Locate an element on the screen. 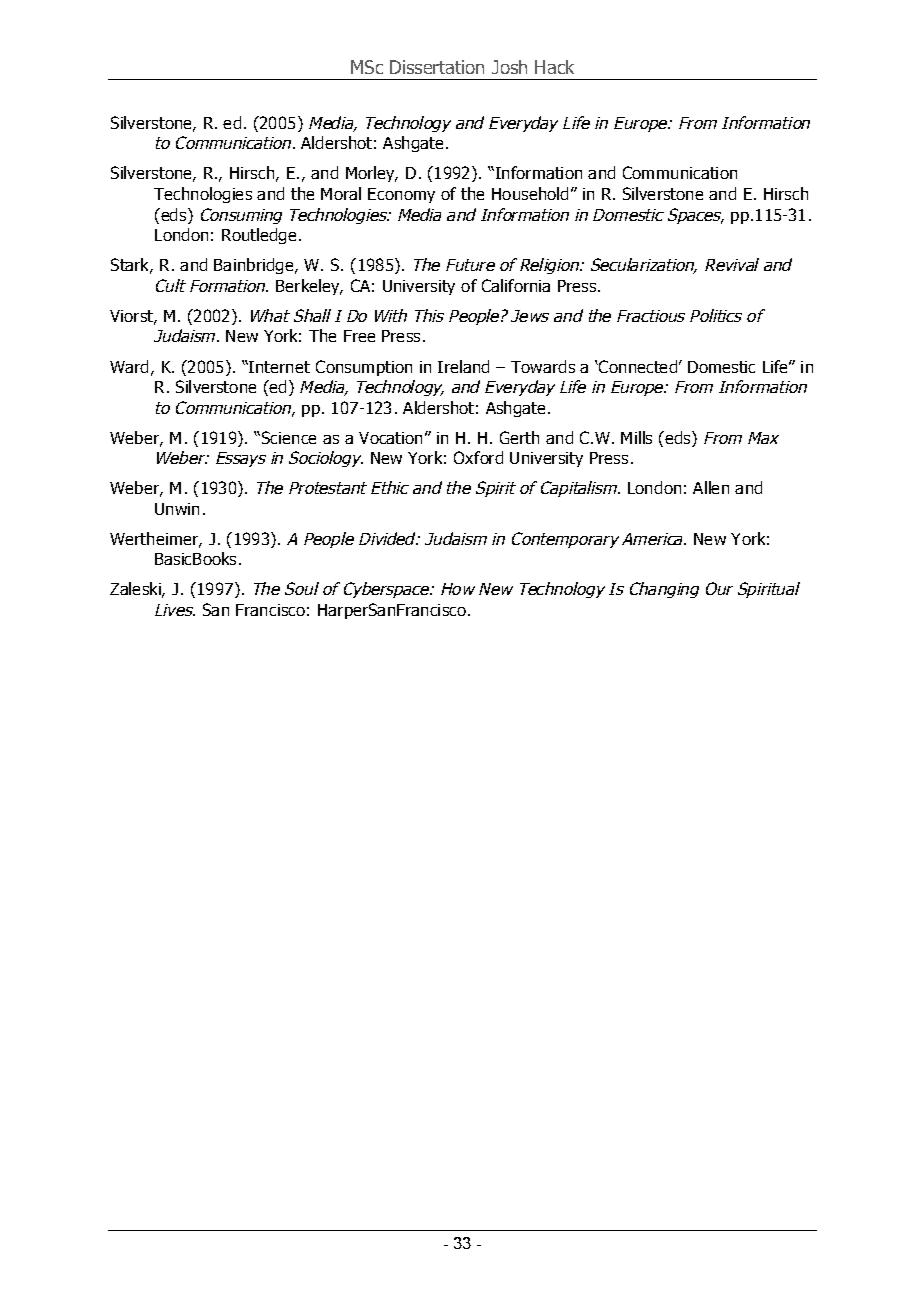 The image size is (924, 1308). Unwin is located at coordinates (177, 509).
